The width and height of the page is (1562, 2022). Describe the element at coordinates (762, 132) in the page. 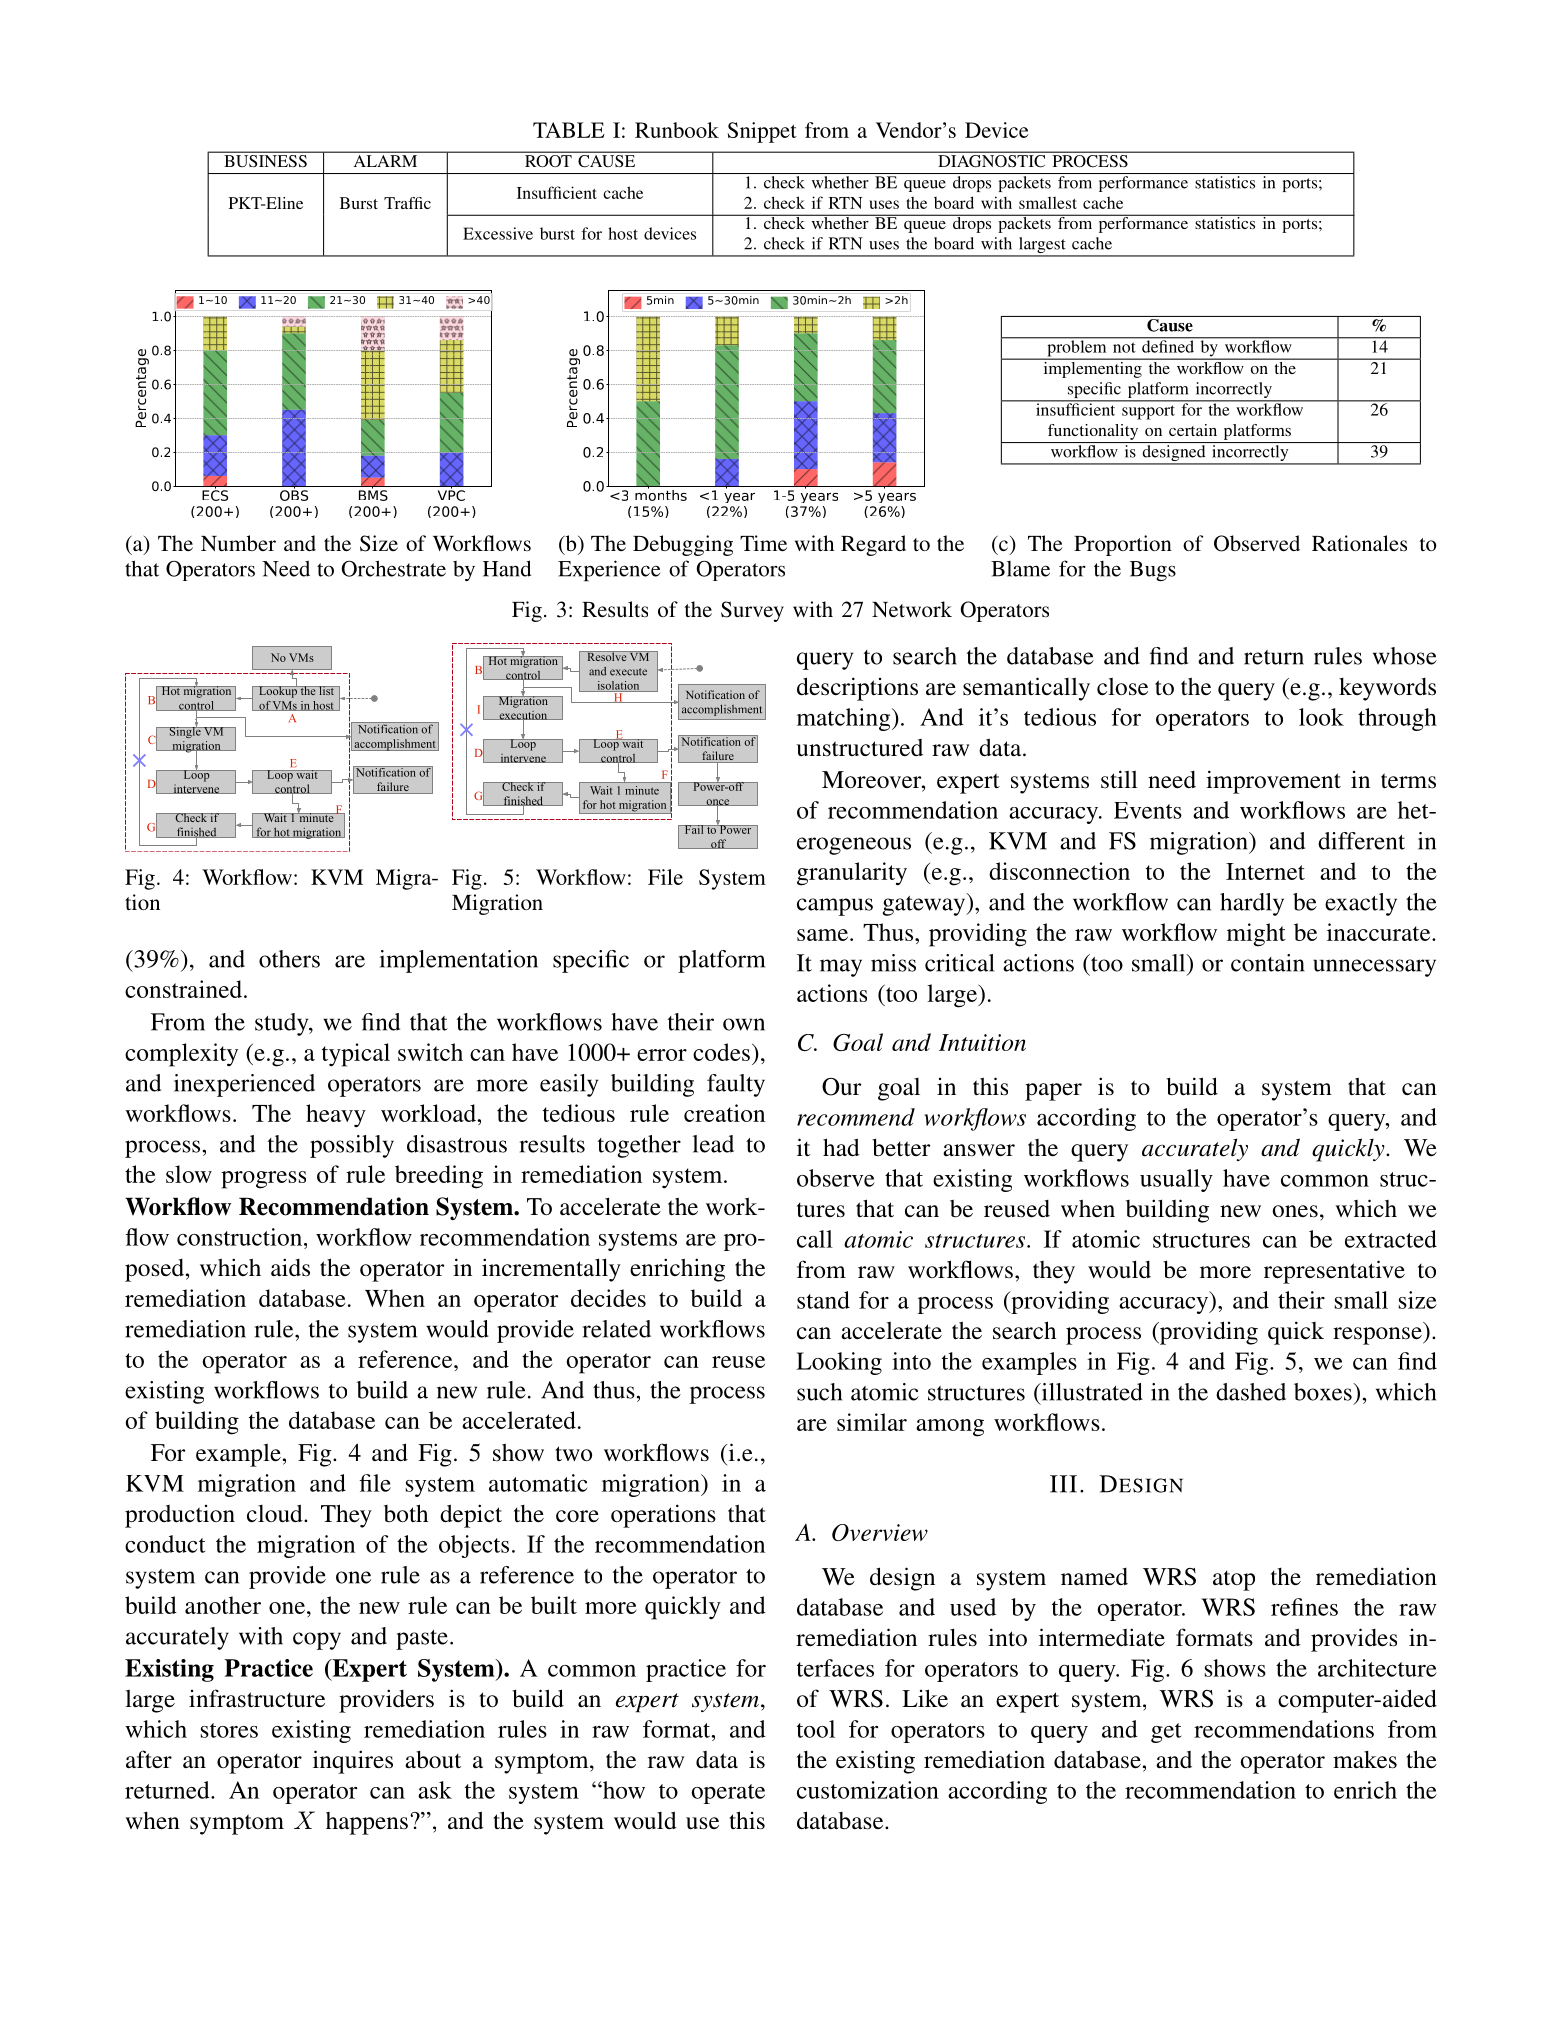

I see `Snippet` at that location.
